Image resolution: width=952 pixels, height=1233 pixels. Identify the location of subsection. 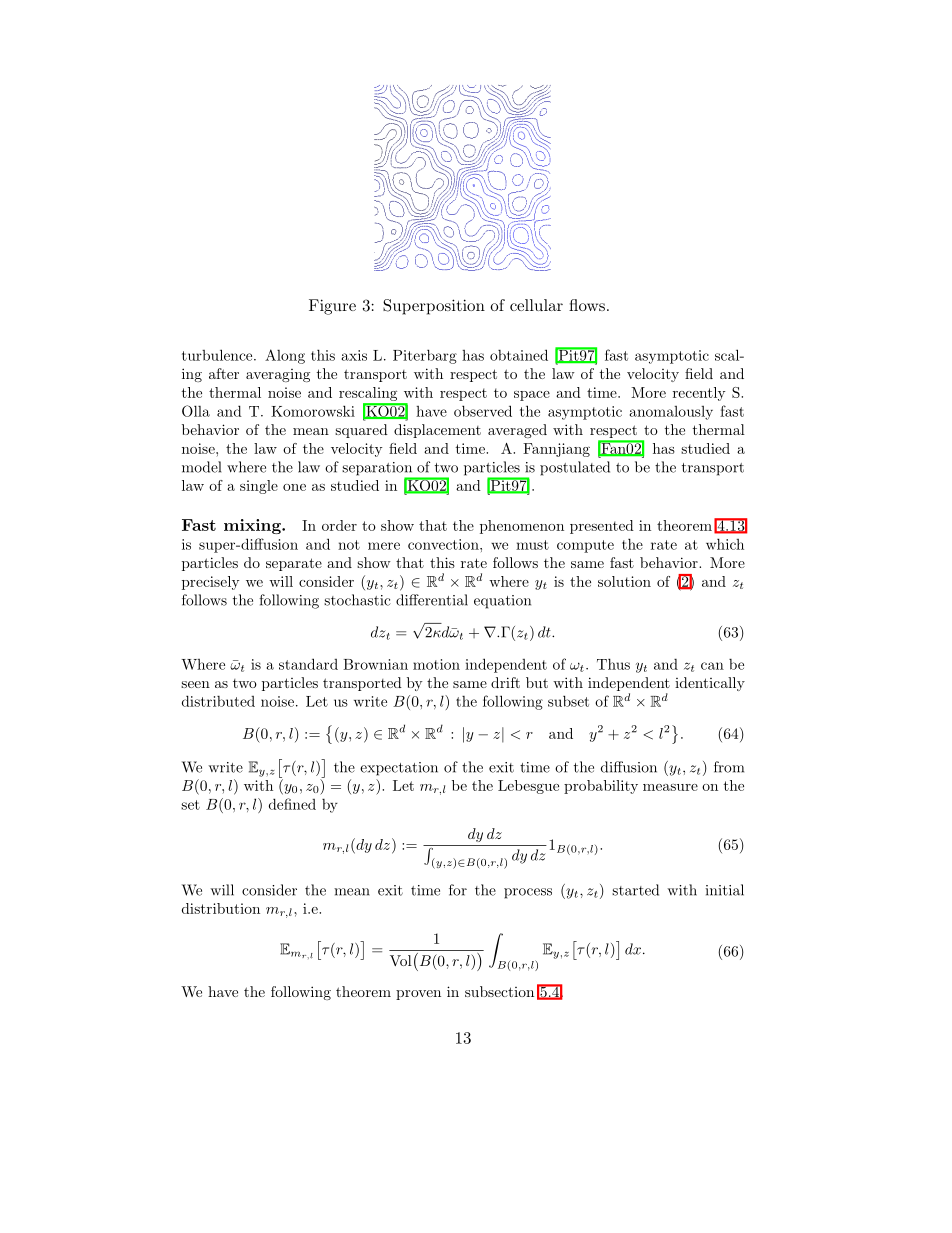
(499, 991).
